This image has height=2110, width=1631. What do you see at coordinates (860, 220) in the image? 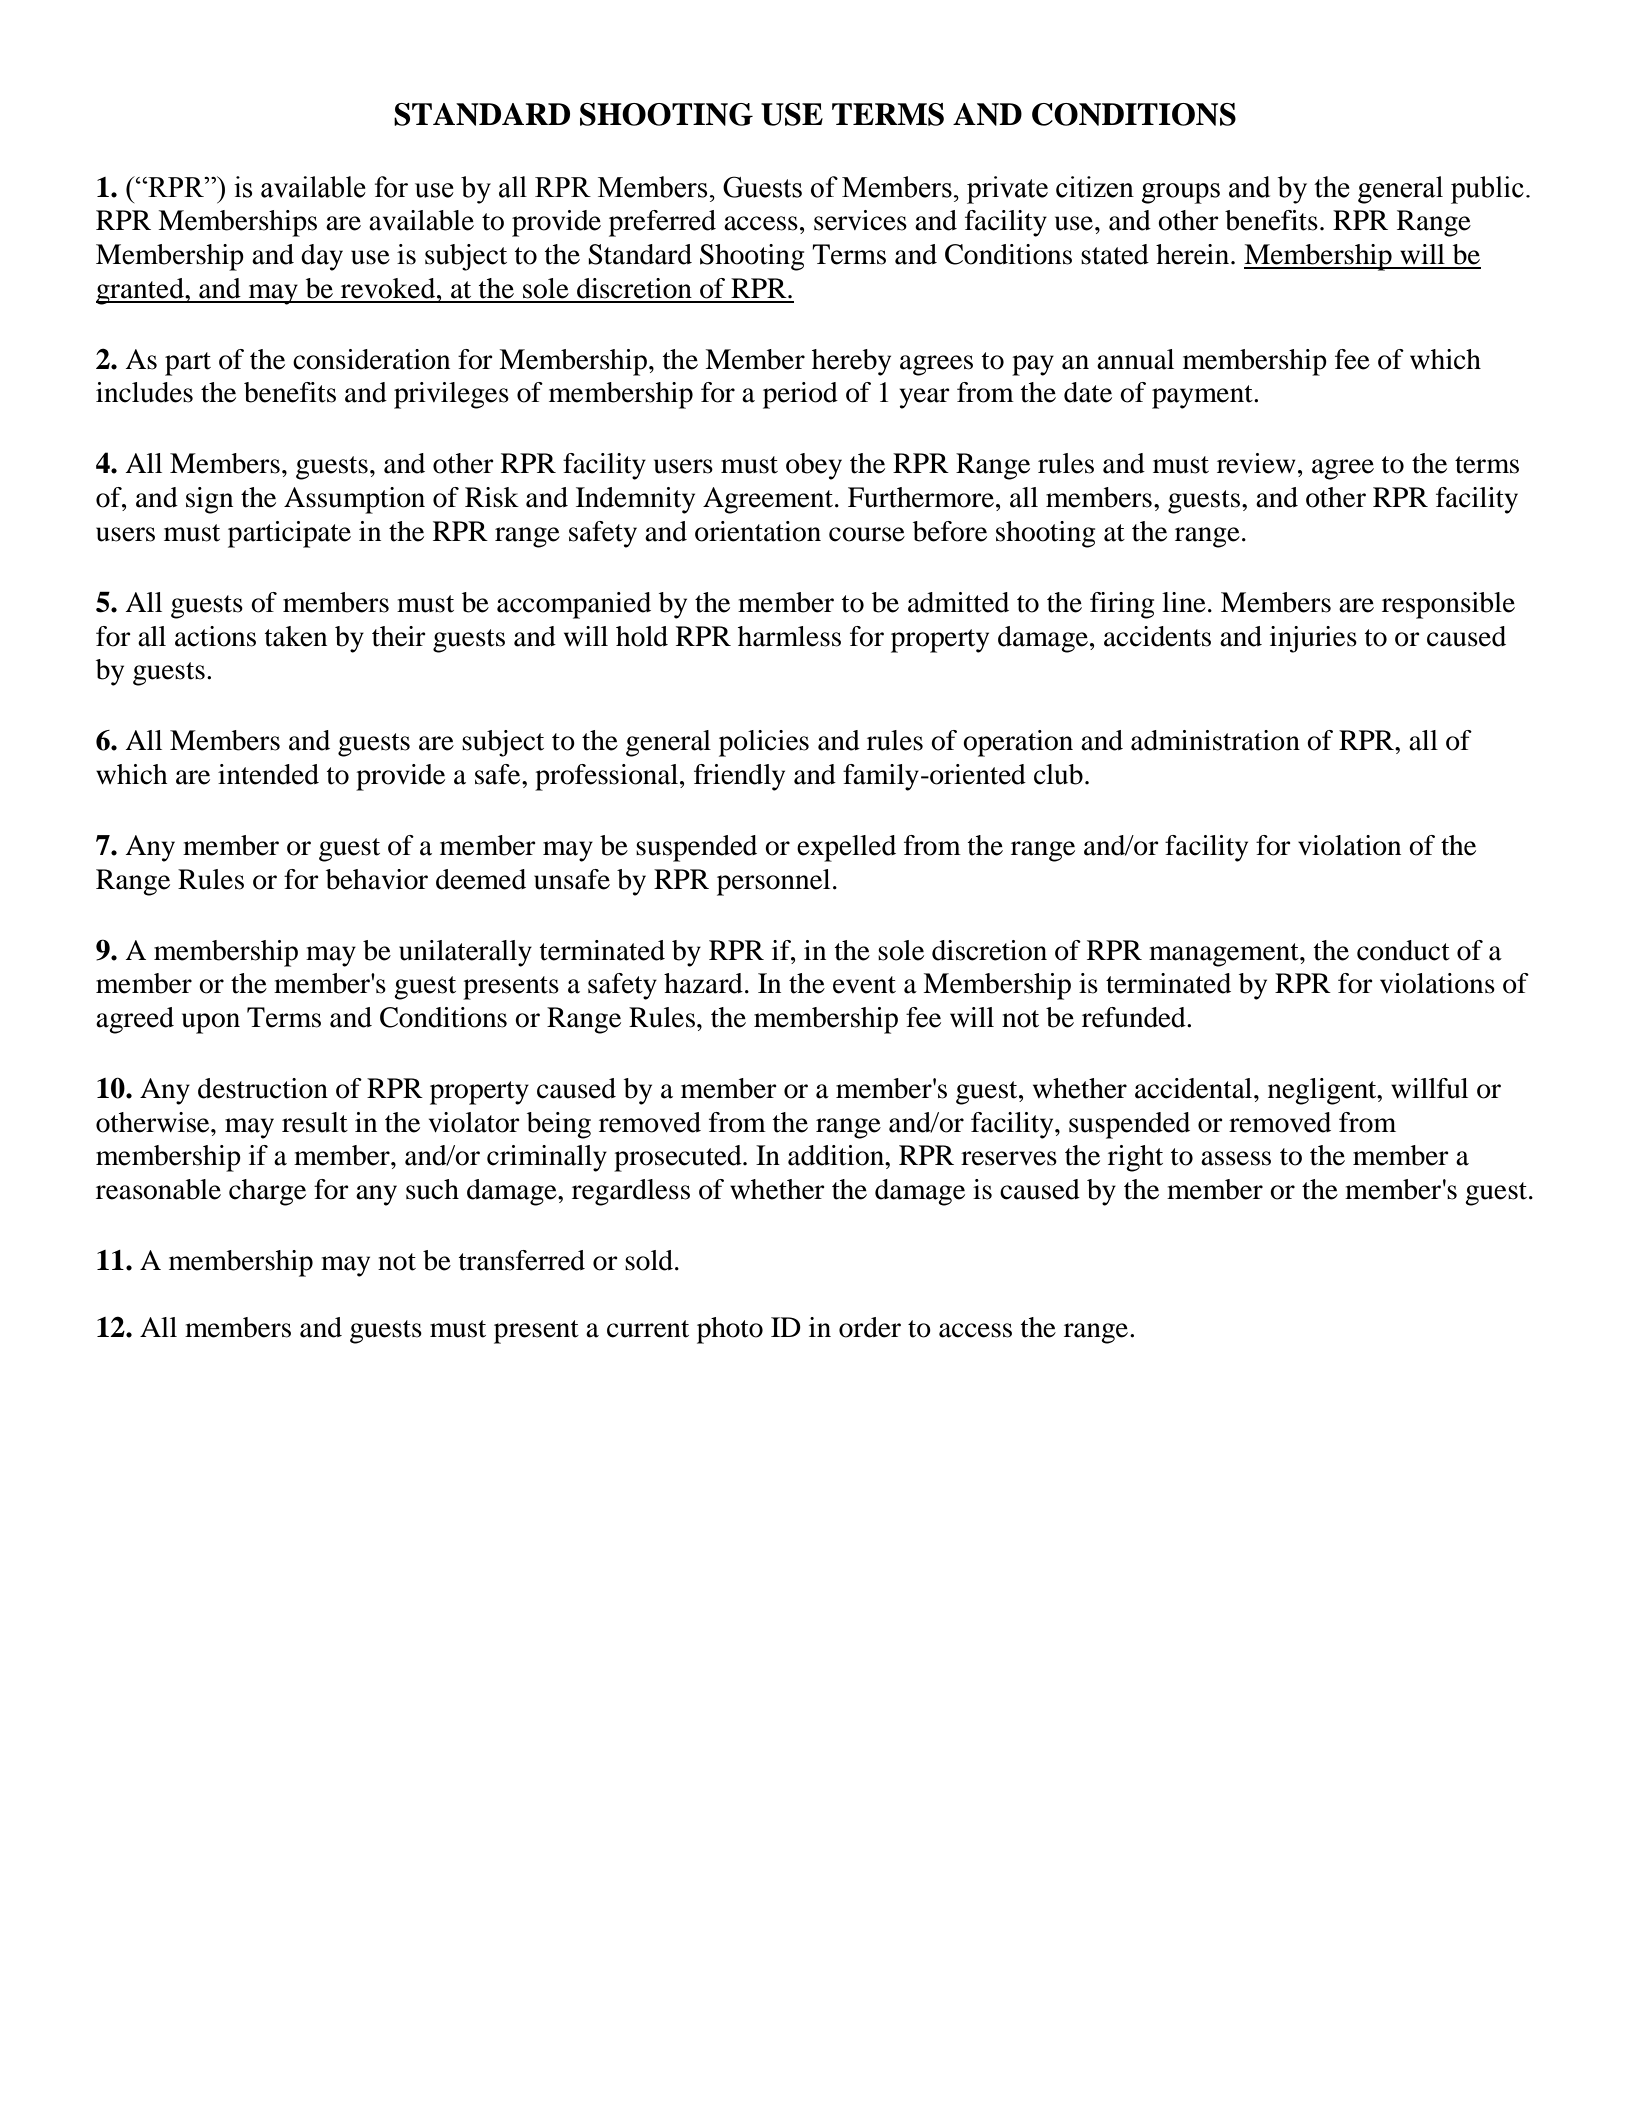
I see `services` at bounding box center [860, 220].
